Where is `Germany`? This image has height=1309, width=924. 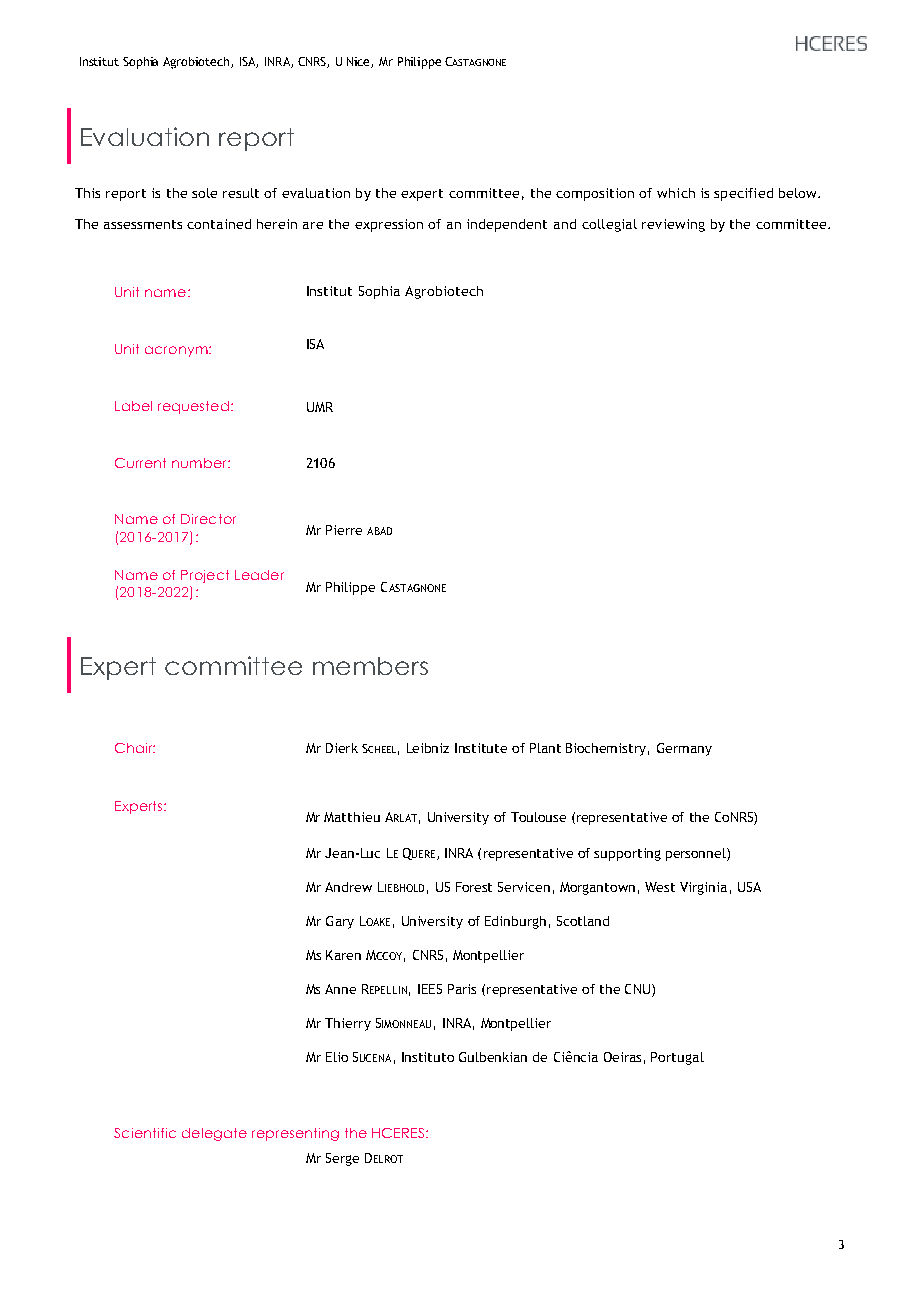
Germany is located at coordinates (684, 749).
